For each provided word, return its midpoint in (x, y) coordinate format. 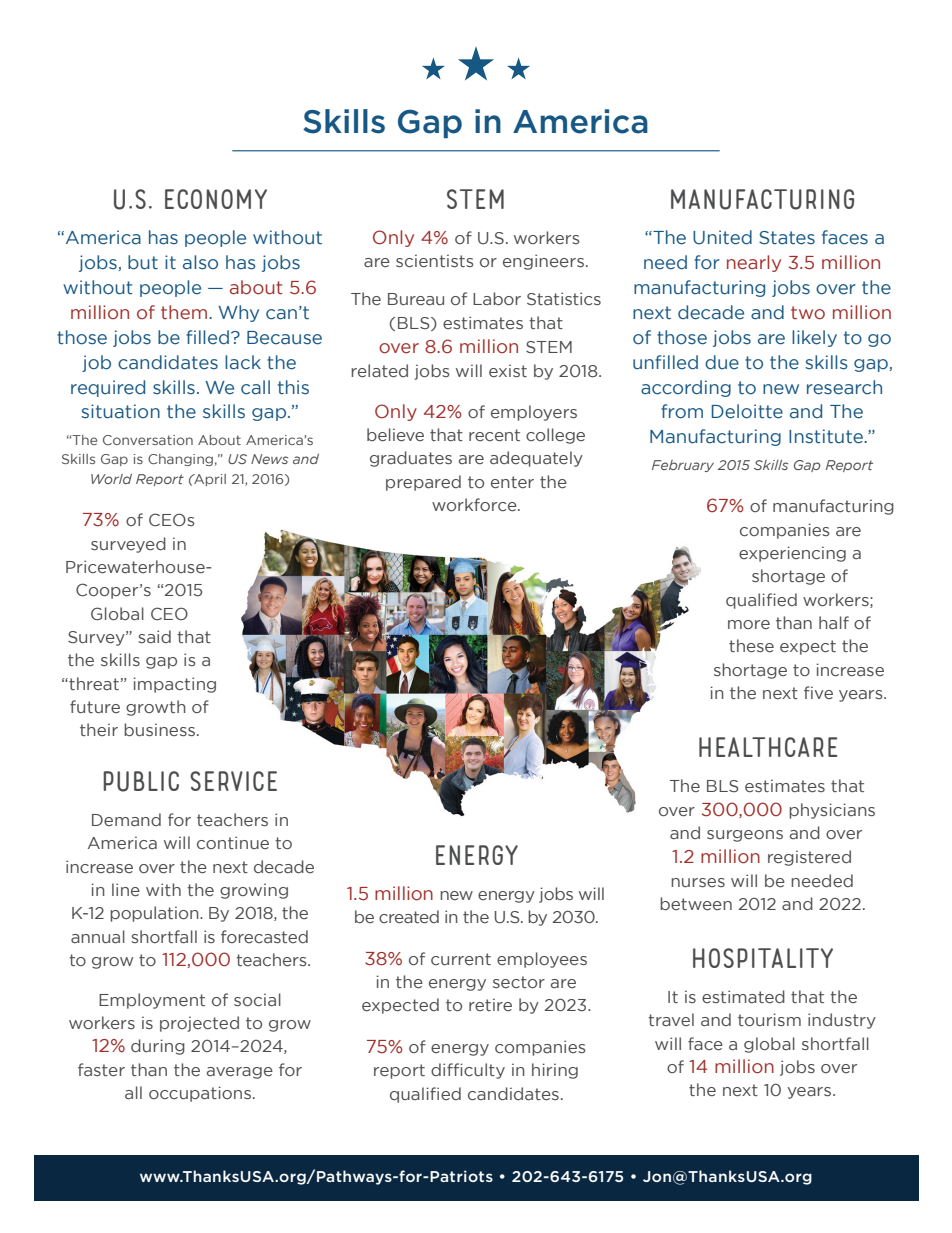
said (154, 636)
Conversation (148, 440)
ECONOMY (216, 199)
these (751, 646)
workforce (475, 505)
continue (233, 843)
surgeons (745, 836)
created (409, 917)
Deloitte (747, 411)
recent (494, 435)
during (158, 1047)
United (722, 237)
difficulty (468, 1071)
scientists (435, 261)
